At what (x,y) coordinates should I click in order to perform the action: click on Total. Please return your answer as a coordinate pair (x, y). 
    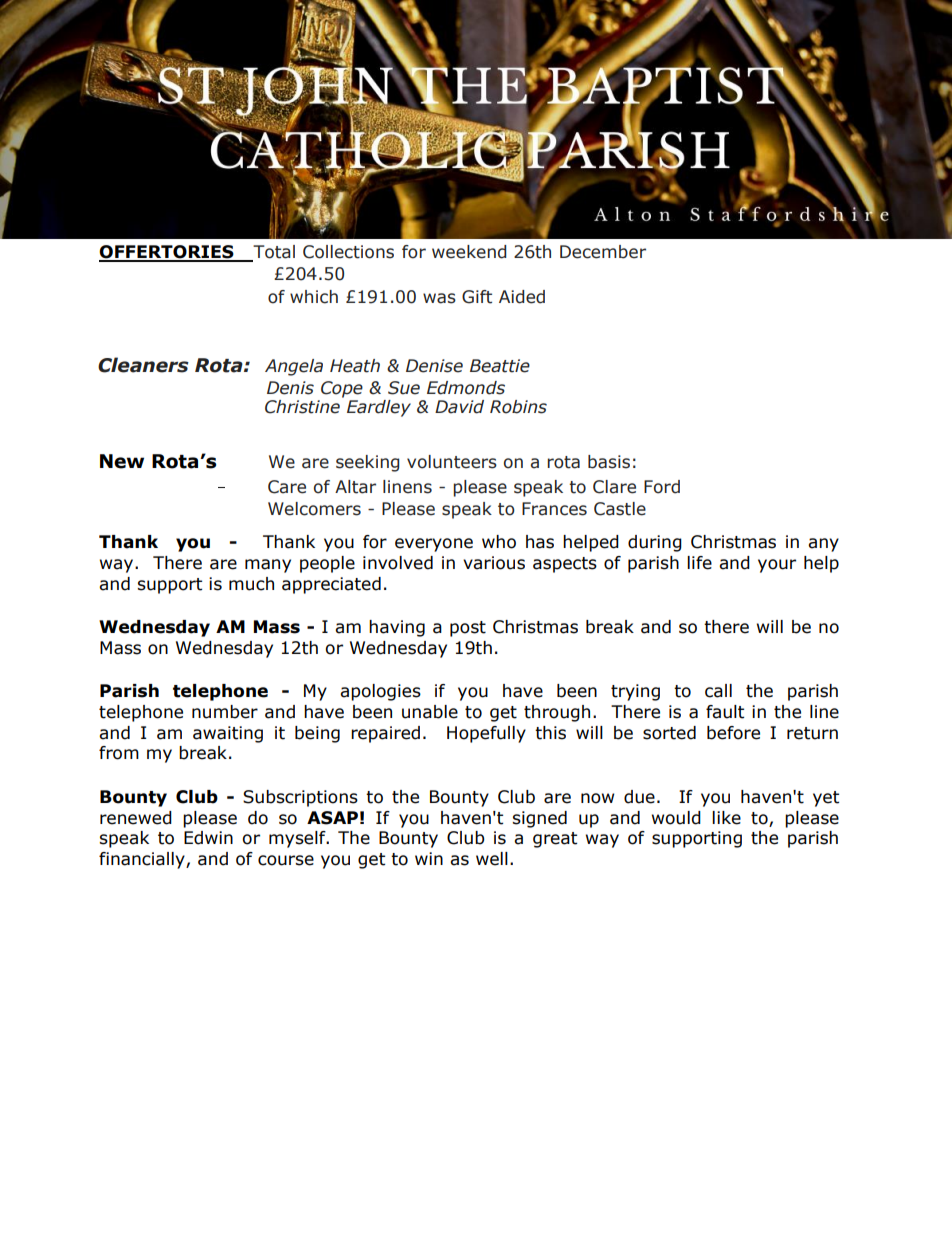
    Looking at the image, I should click on (273, 253).
